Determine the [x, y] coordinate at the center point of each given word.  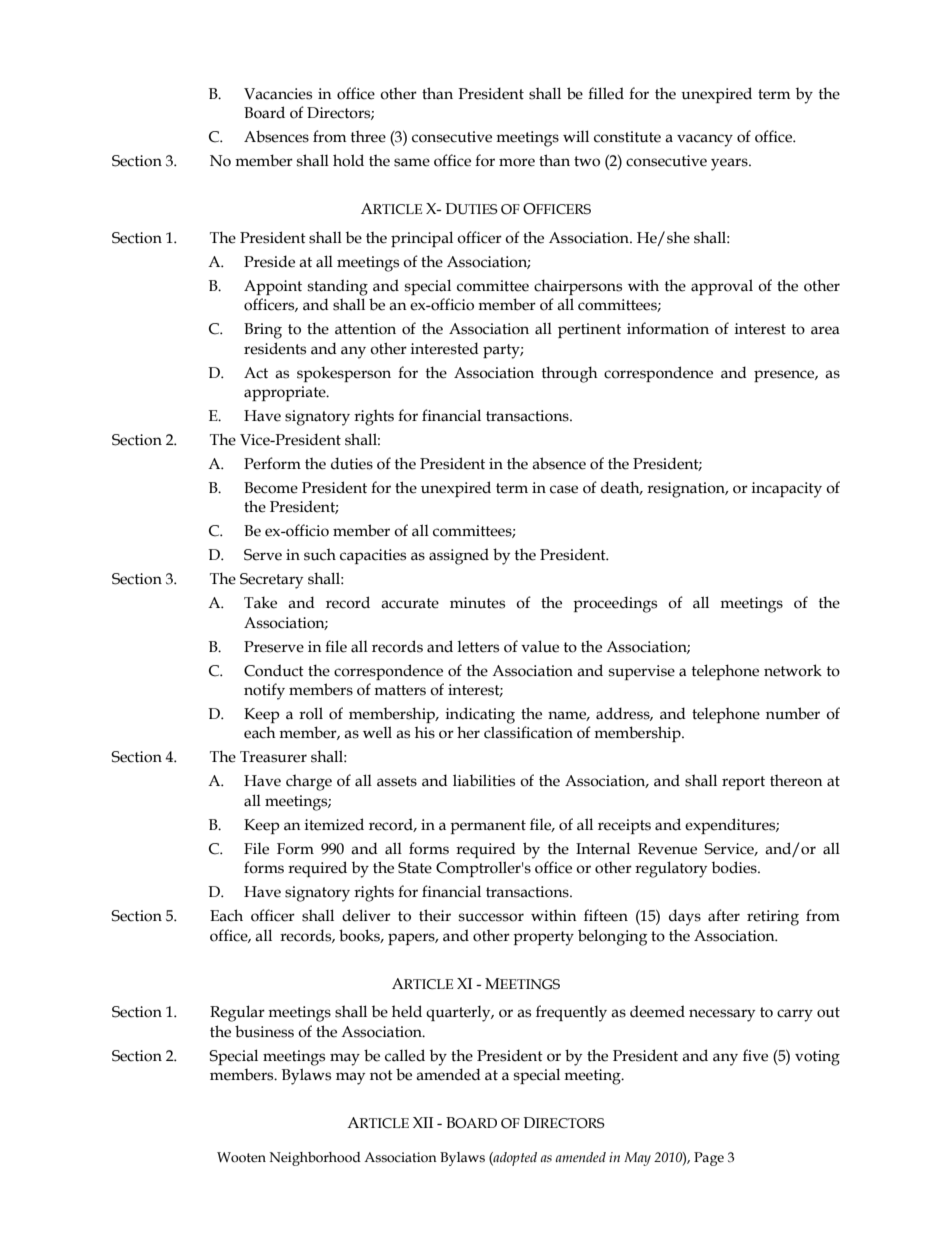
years [730, 164]
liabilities [484, 780]
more [517, 162]
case [564, 489]
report [743, 783]
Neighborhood [315, 1159]
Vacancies [278, 94]
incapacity [787, 490]
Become [271, 488]
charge [309, 782]
